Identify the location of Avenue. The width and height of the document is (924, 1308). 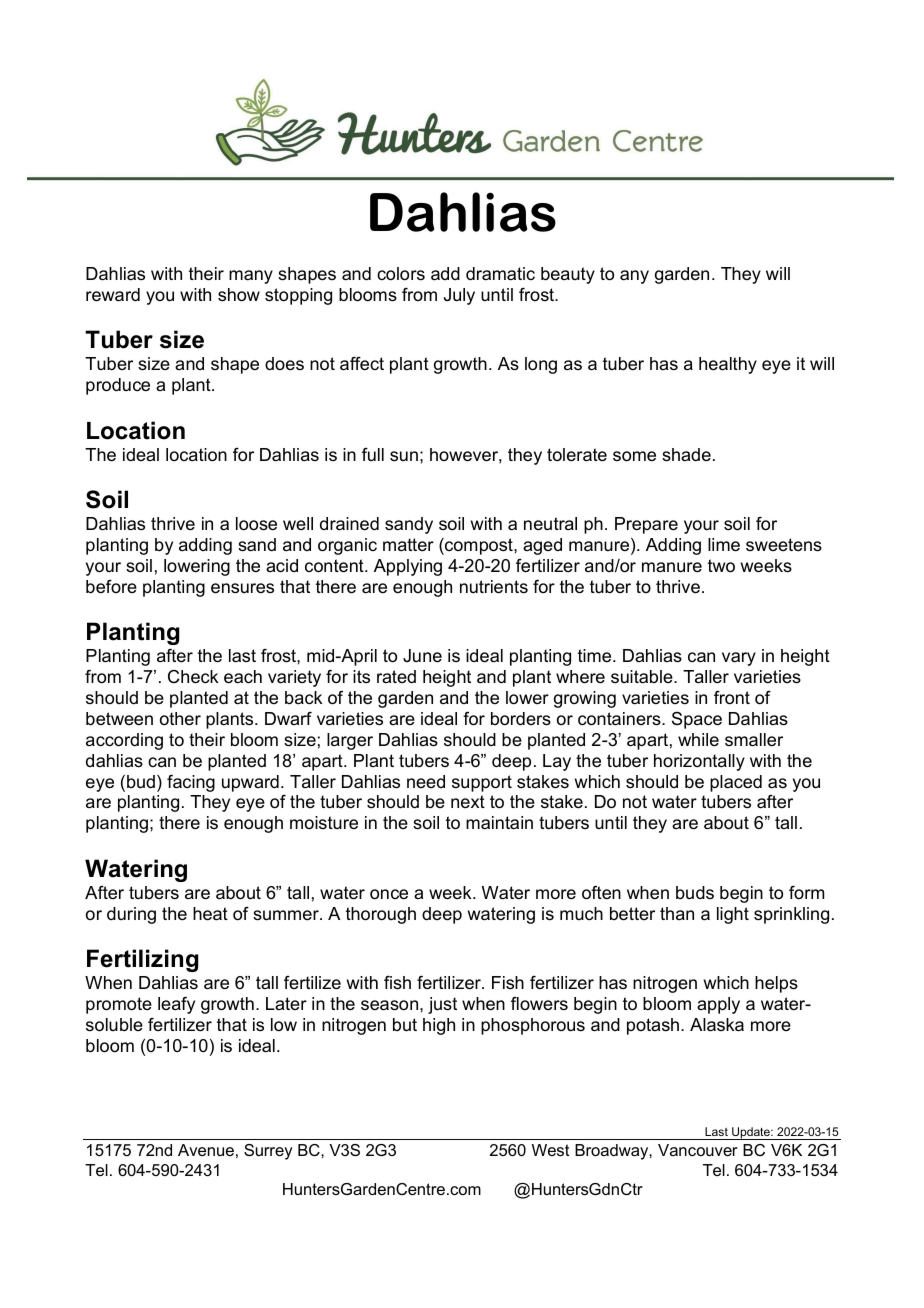
(206, 1150).
